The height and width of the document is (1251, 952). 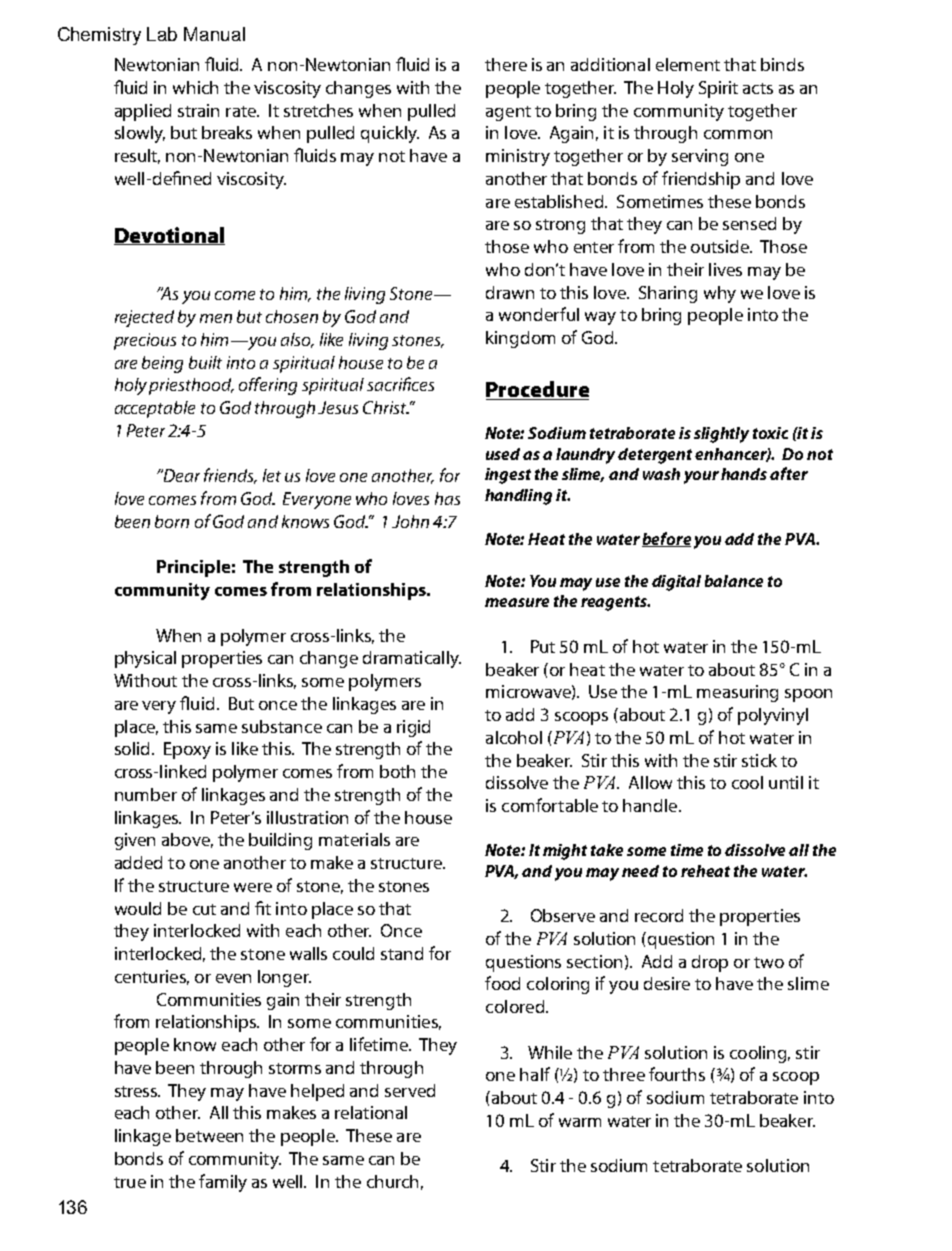 I want to click on stick, so click(x=759, y=760).
